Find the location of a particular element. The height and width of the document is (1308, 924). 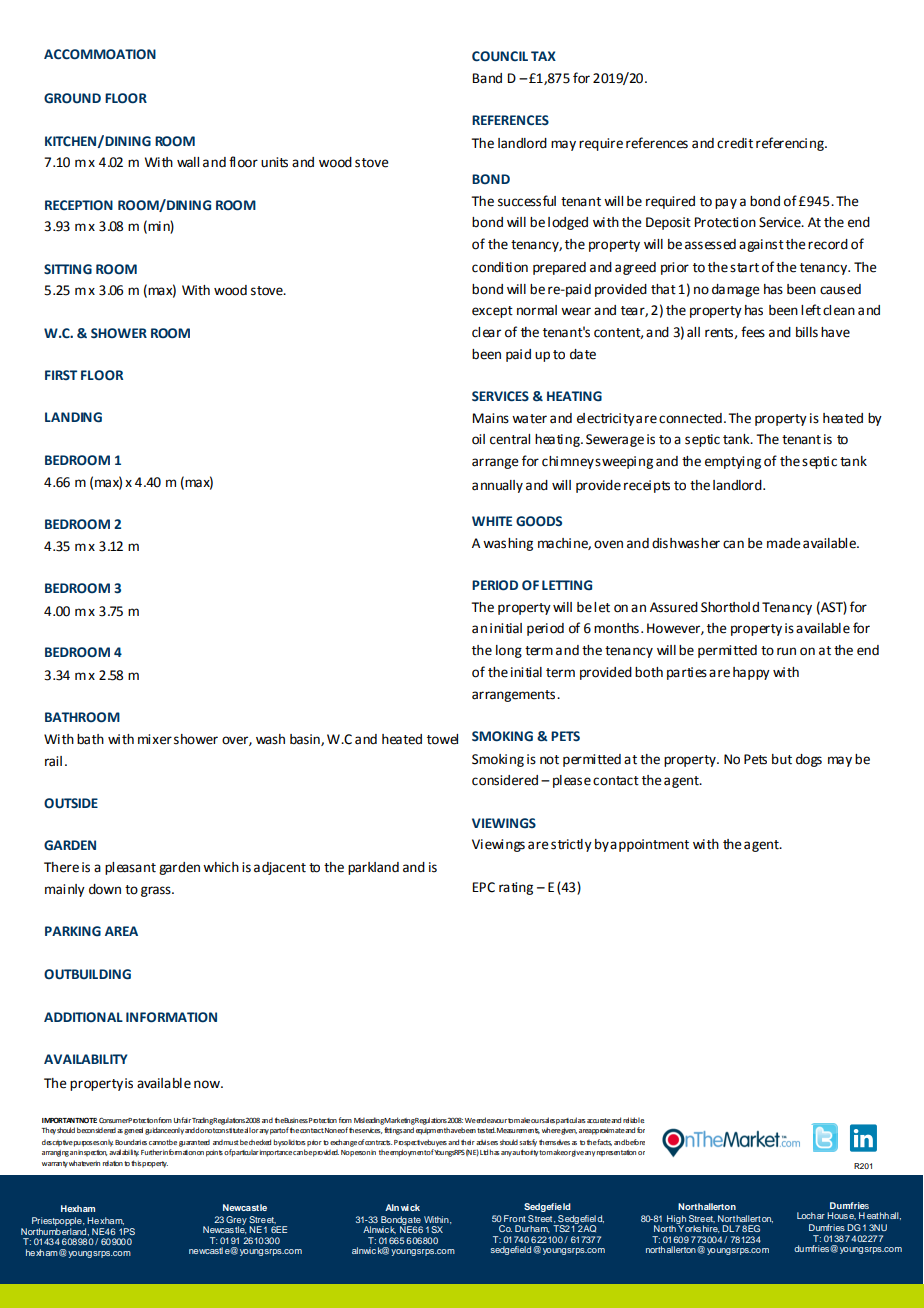

long is located at coordinates (509, 651).
